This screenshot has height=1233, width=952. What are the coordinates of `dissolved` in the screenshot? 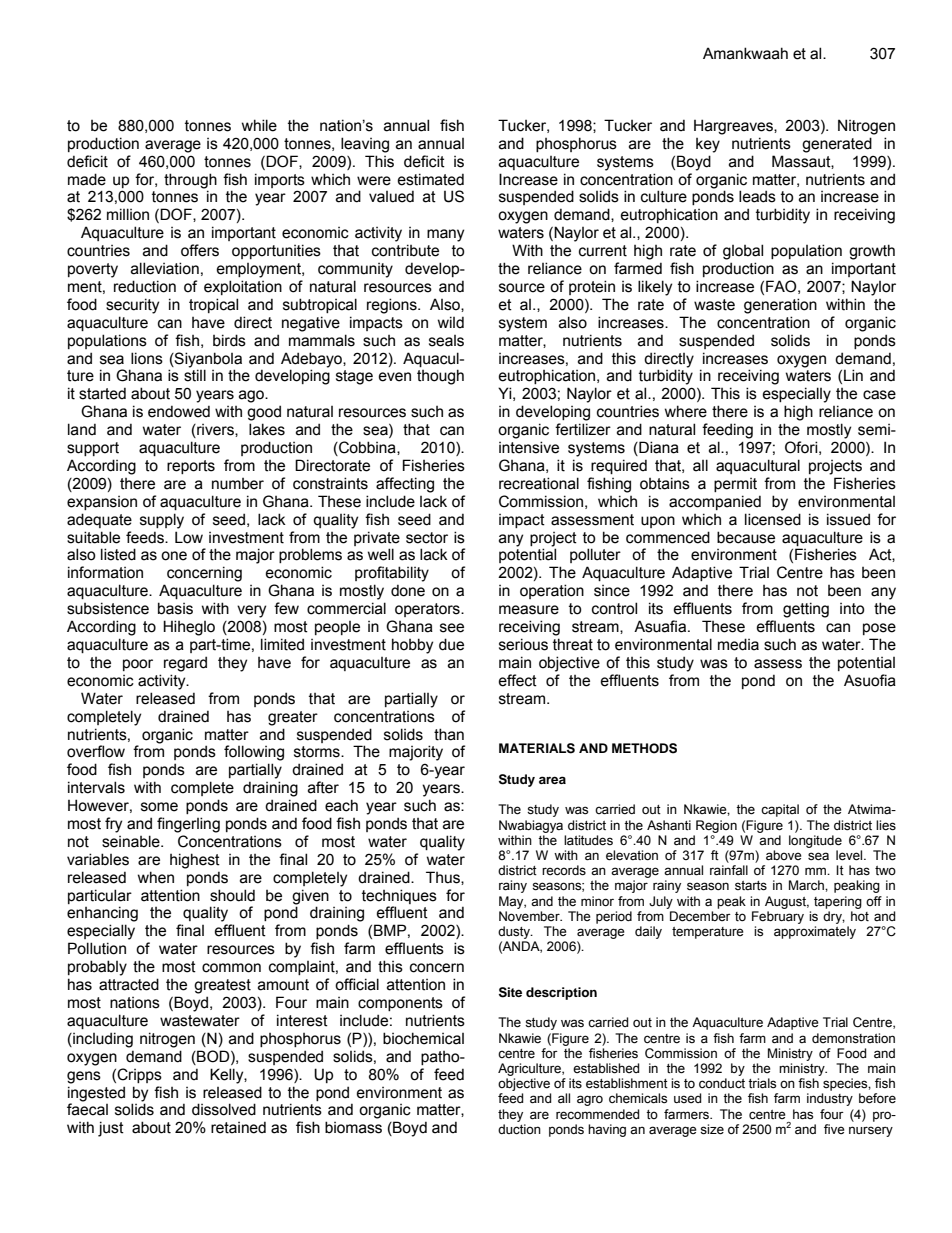 It's located at (224, 1109).
